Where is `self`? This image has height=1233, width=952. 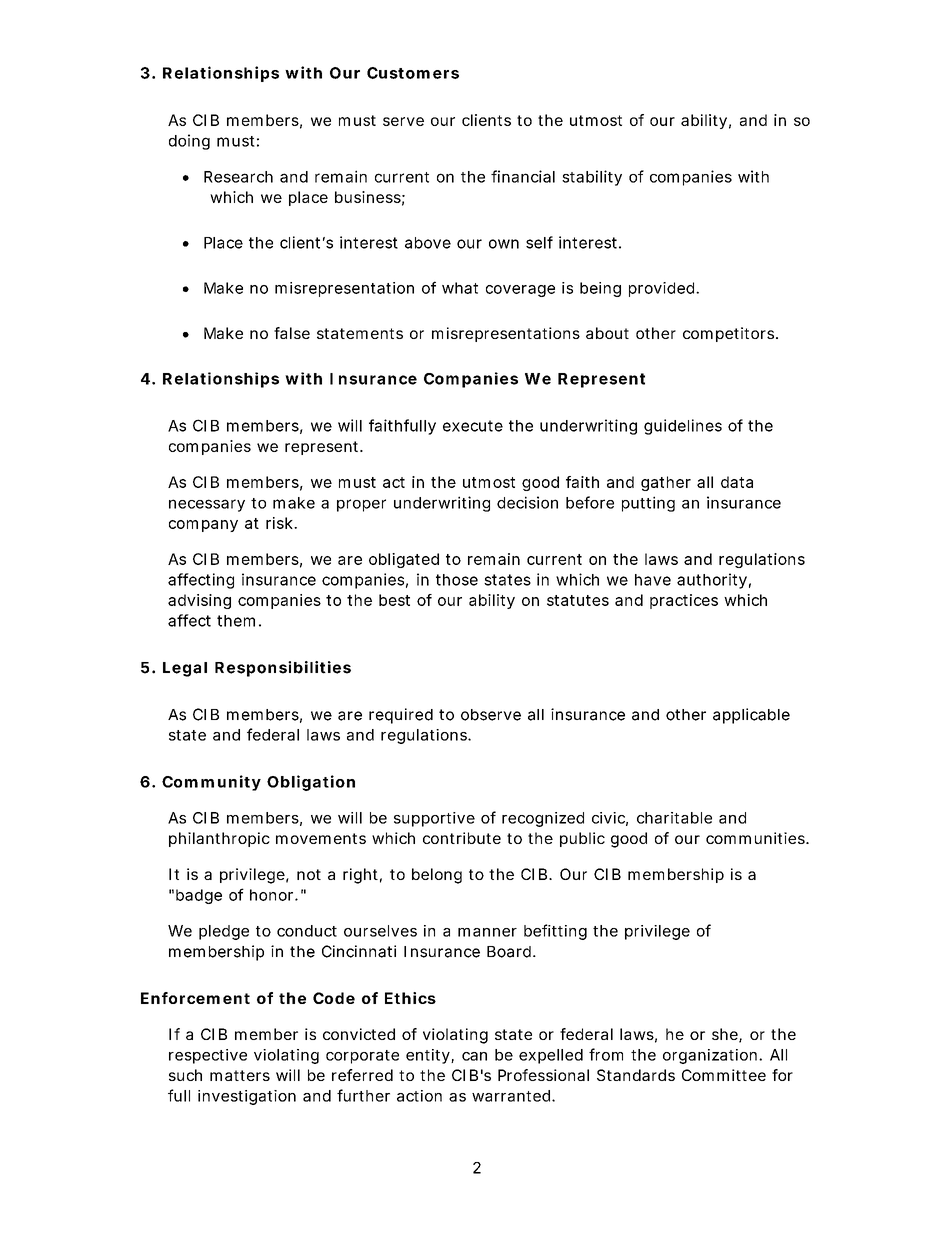
self is located at coordinates (539, 242).
